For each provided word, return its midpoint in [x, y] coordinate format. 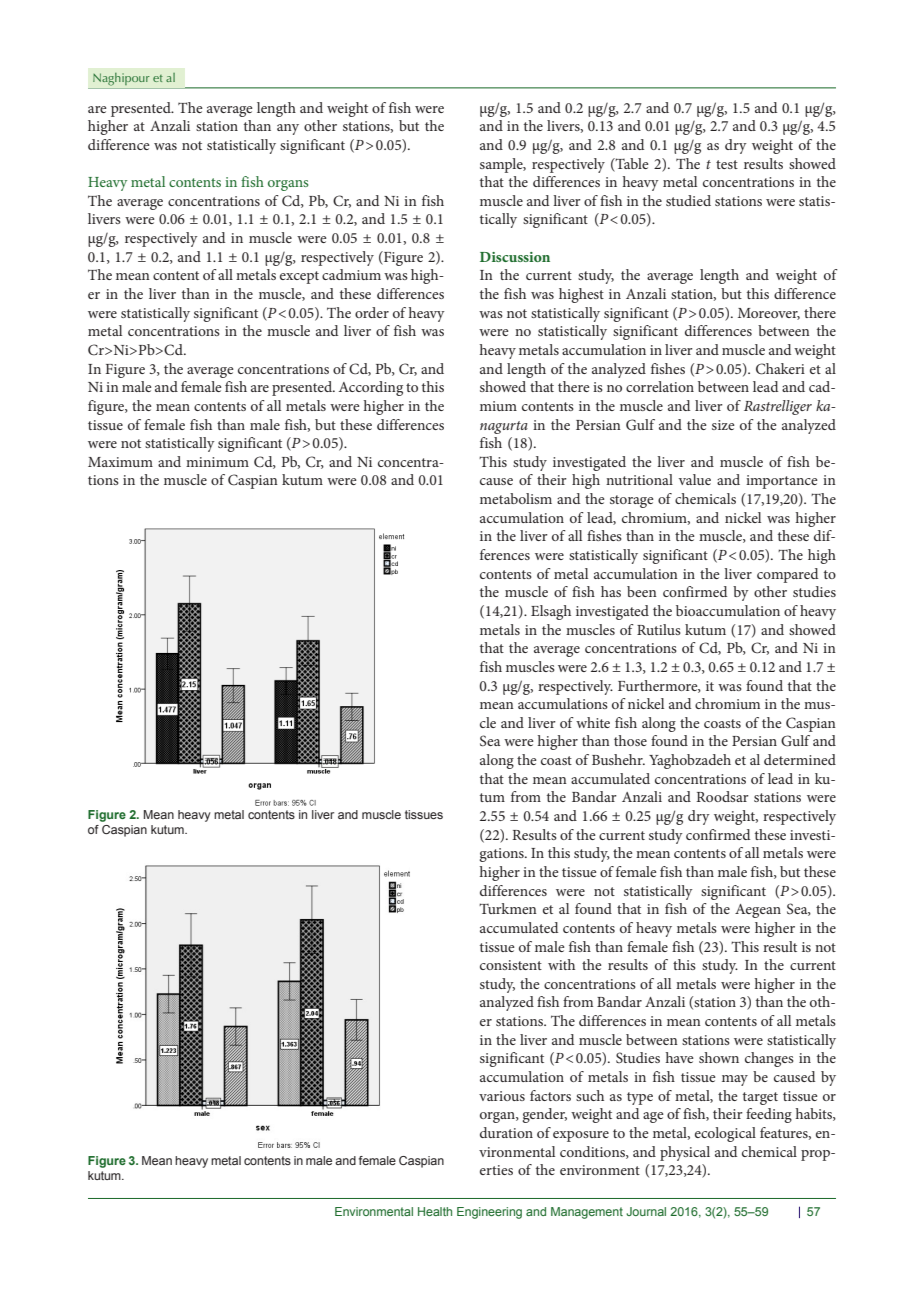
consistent [511, 965]
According [371, 388]
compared [787, 575]
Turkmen [508, 908]
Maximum [120, 462]
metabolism [516, 498]
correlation [660, 386]
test [727, 164]
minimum [217, 462]
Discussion [515, 257]
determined [800, 759]
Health [435, 1211]
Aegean [758, 911]
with [561, 964]
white [593, 722]
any [288, 129]
